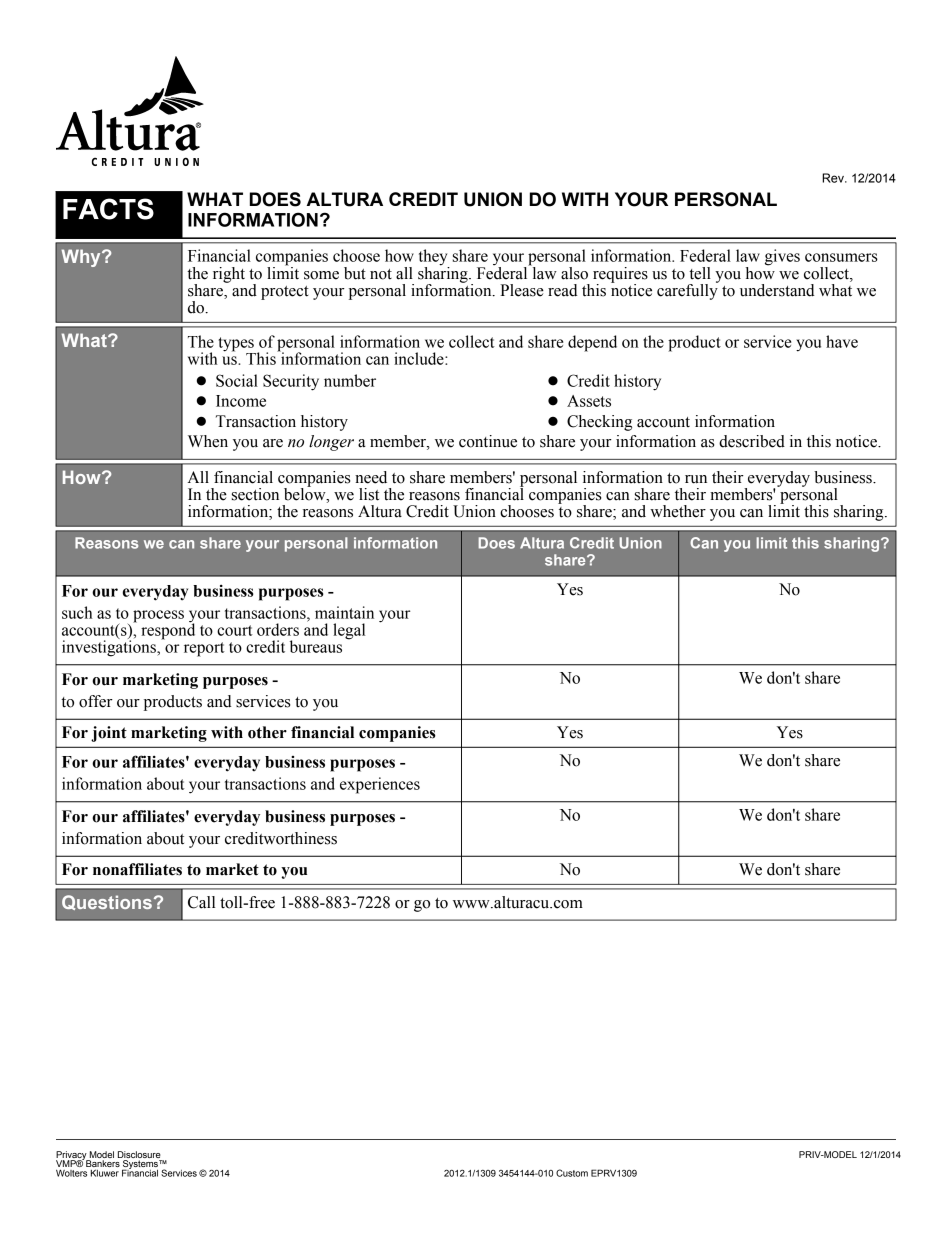 The width and height of the page is (952, 1233). What do you see at coordinates (369, 494) in the page?
I see `list` at bounding box center [369, 494].
